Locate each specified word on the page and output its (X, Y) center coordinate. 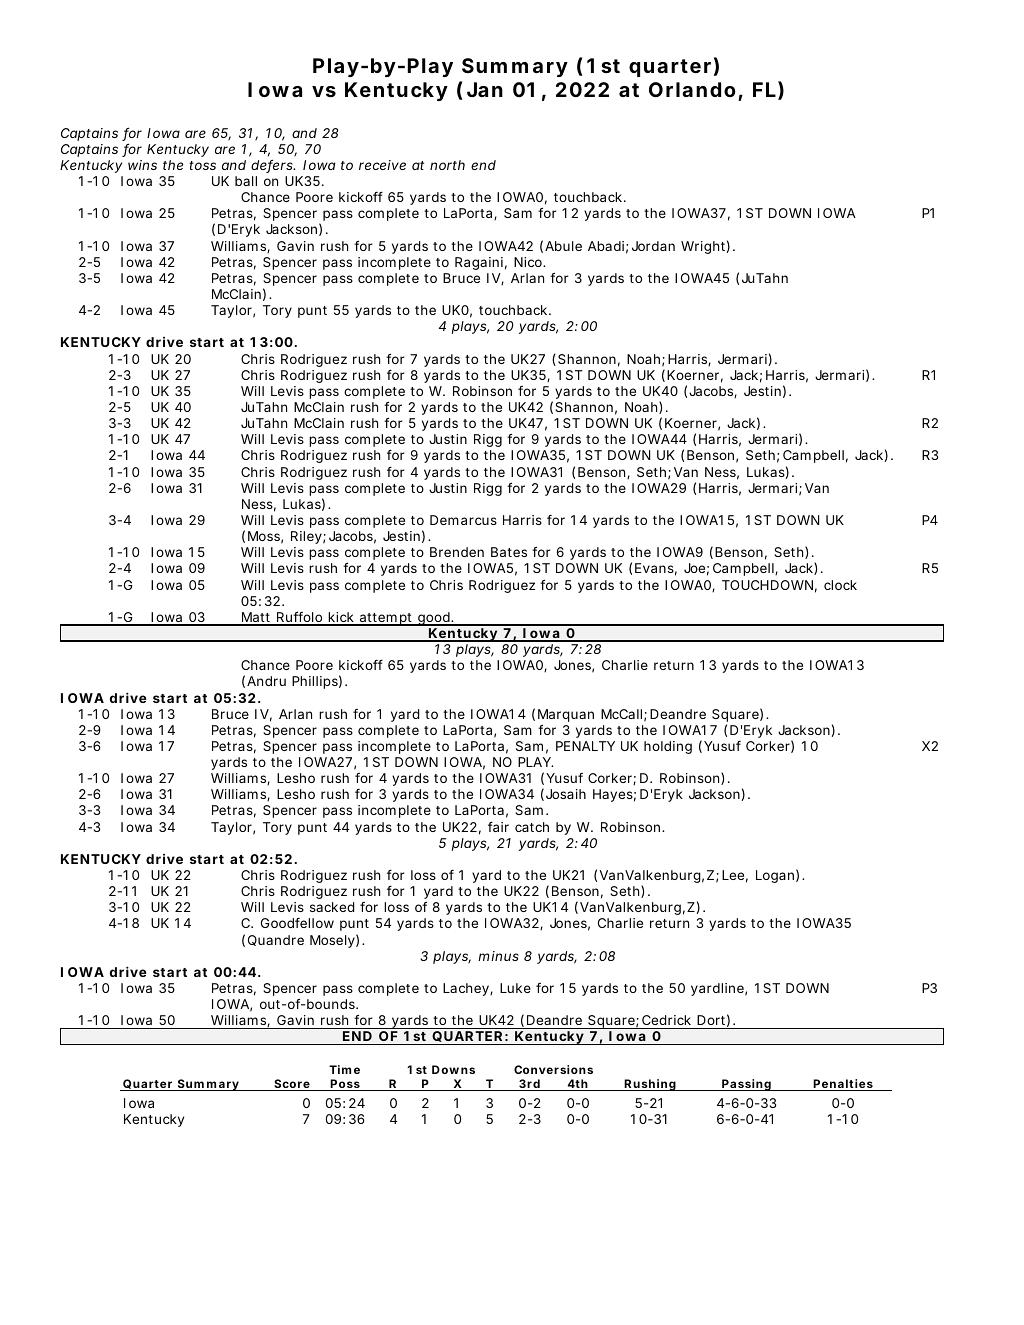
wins (142, 165)
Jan (485, 89)
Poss (346, 1085)
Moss (265, 537)
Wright (705, 247)
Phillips (317, 682)
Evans (656, 569)
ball (246, 181)
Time (344, 1069)
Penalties (844, 1085)
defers (273, 166)
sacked (332, 907)
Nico (529, 262)
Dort (713, 1020)
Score (293, 1085)
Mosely (334, 941)
